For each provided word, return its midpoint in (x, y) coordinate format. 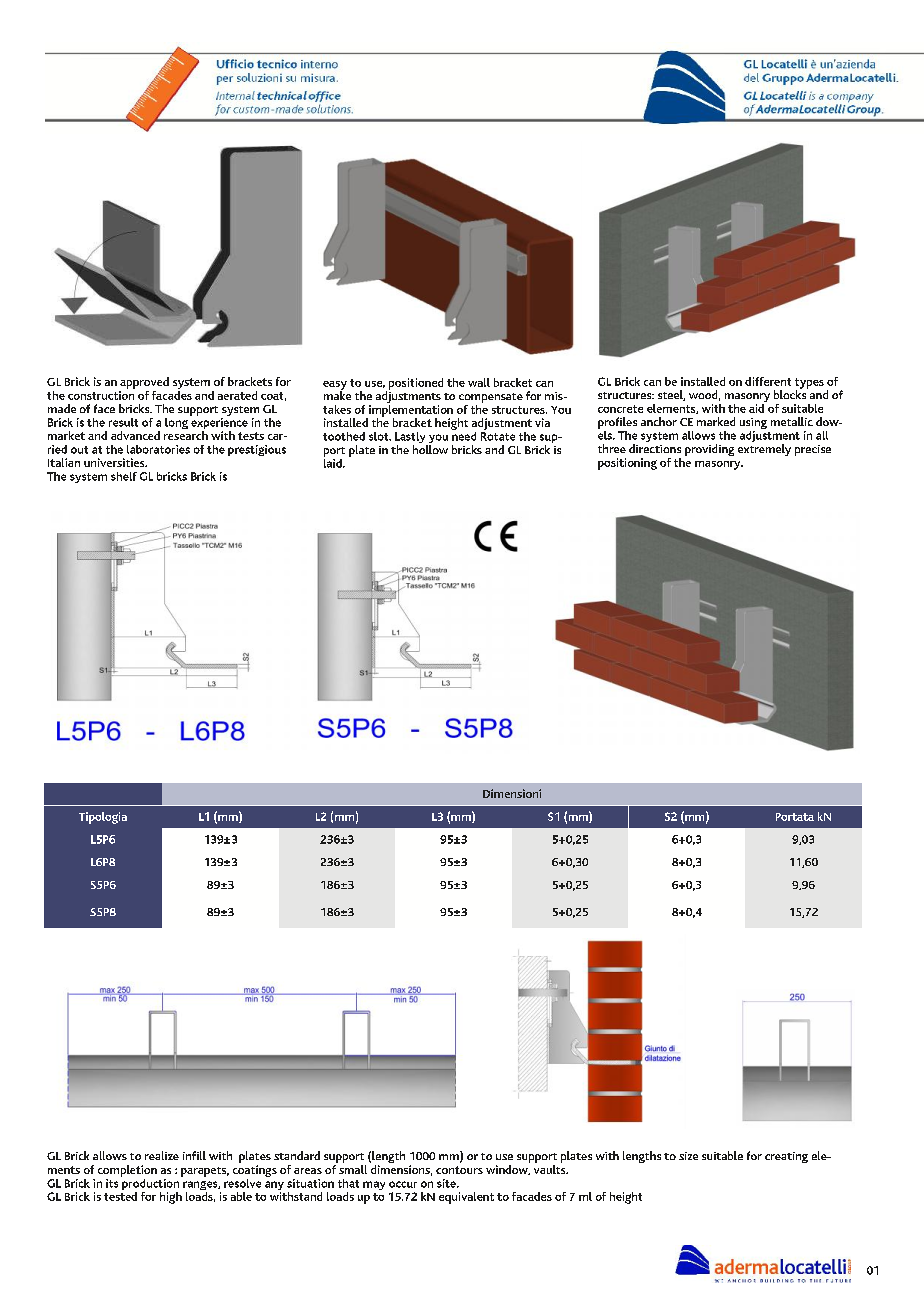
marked (716, 421)
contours (459, 1170)
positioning (627, 464)
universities (115, 462)
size (688, 1156)
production (151, 1184)
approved (144, 384)
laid (334, 462)
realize (162, 1155)
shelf (124, 476)
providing (709, 450)
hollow (430, 449)
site (447, 1183)
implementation (410, 410)
